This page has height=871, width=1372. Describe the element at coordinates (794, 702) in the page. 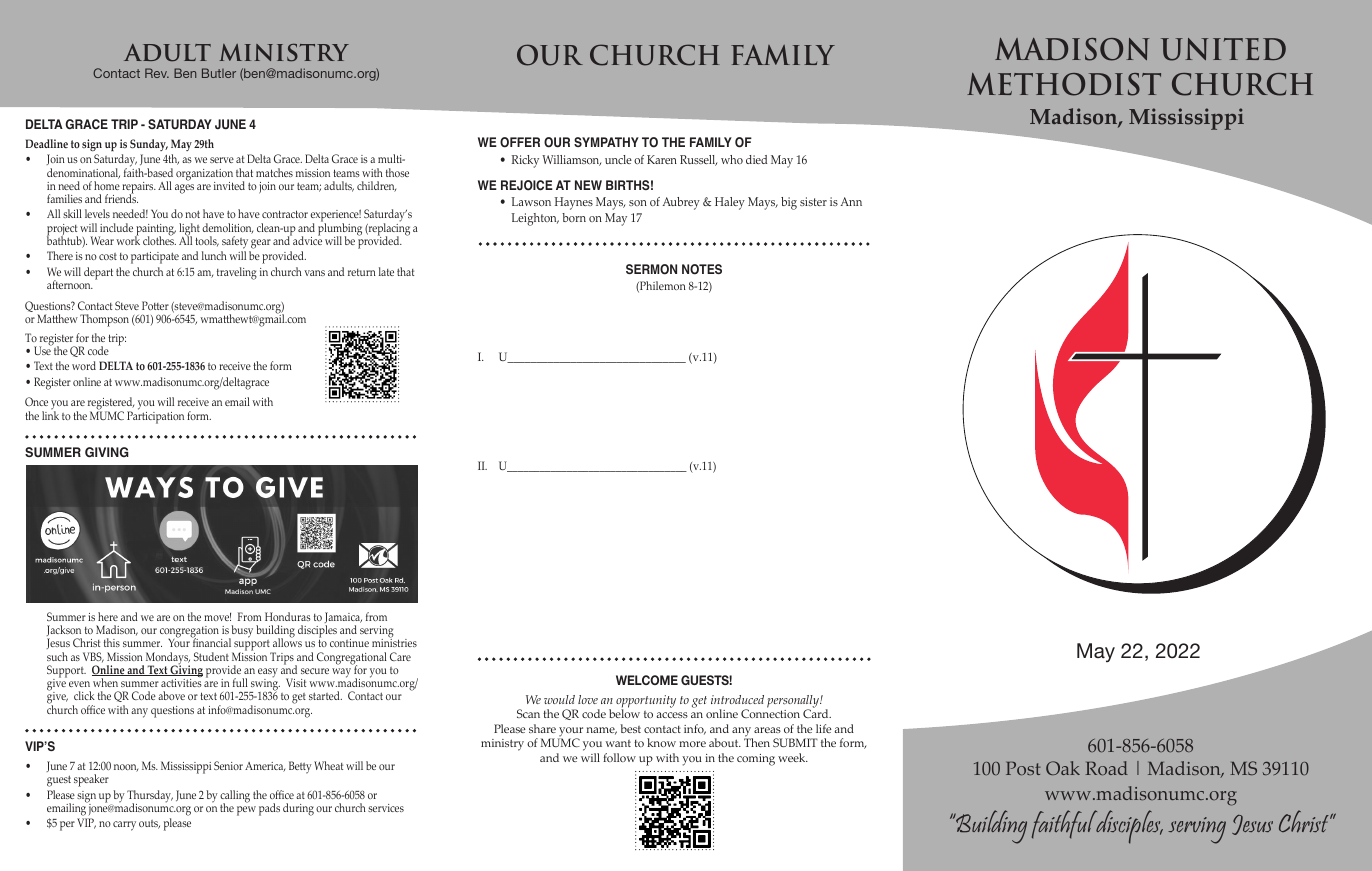

I see `personally` at that location.
